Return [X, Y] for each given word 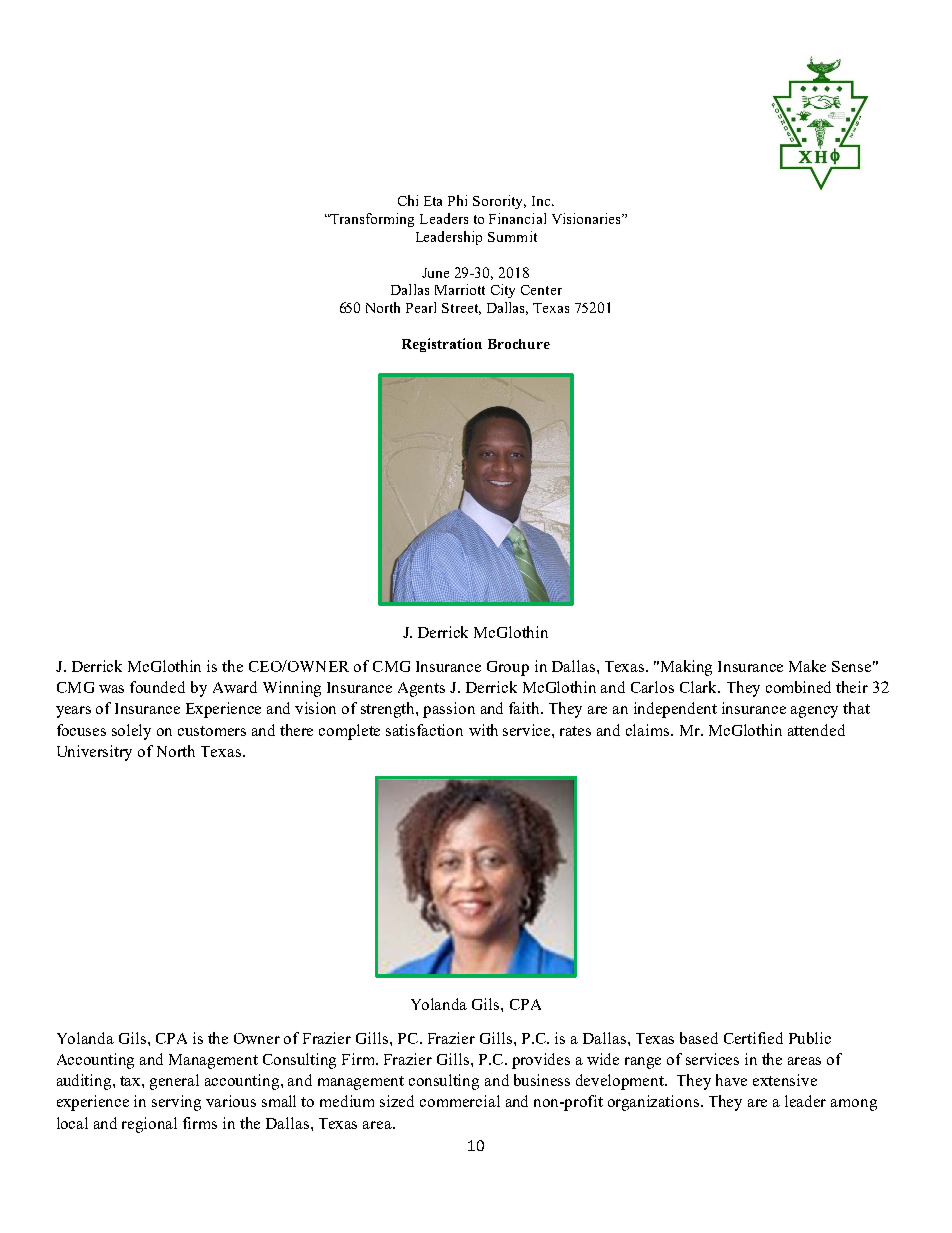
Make [807, 666]
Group [508, 668]
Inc [542, 201]
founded [157, 687]
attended [816, 730]
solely [131, 732]
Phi [457, 200]
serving [176, 1103]
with [483, 730]
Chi [408, 200]
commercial [460, 1101]
